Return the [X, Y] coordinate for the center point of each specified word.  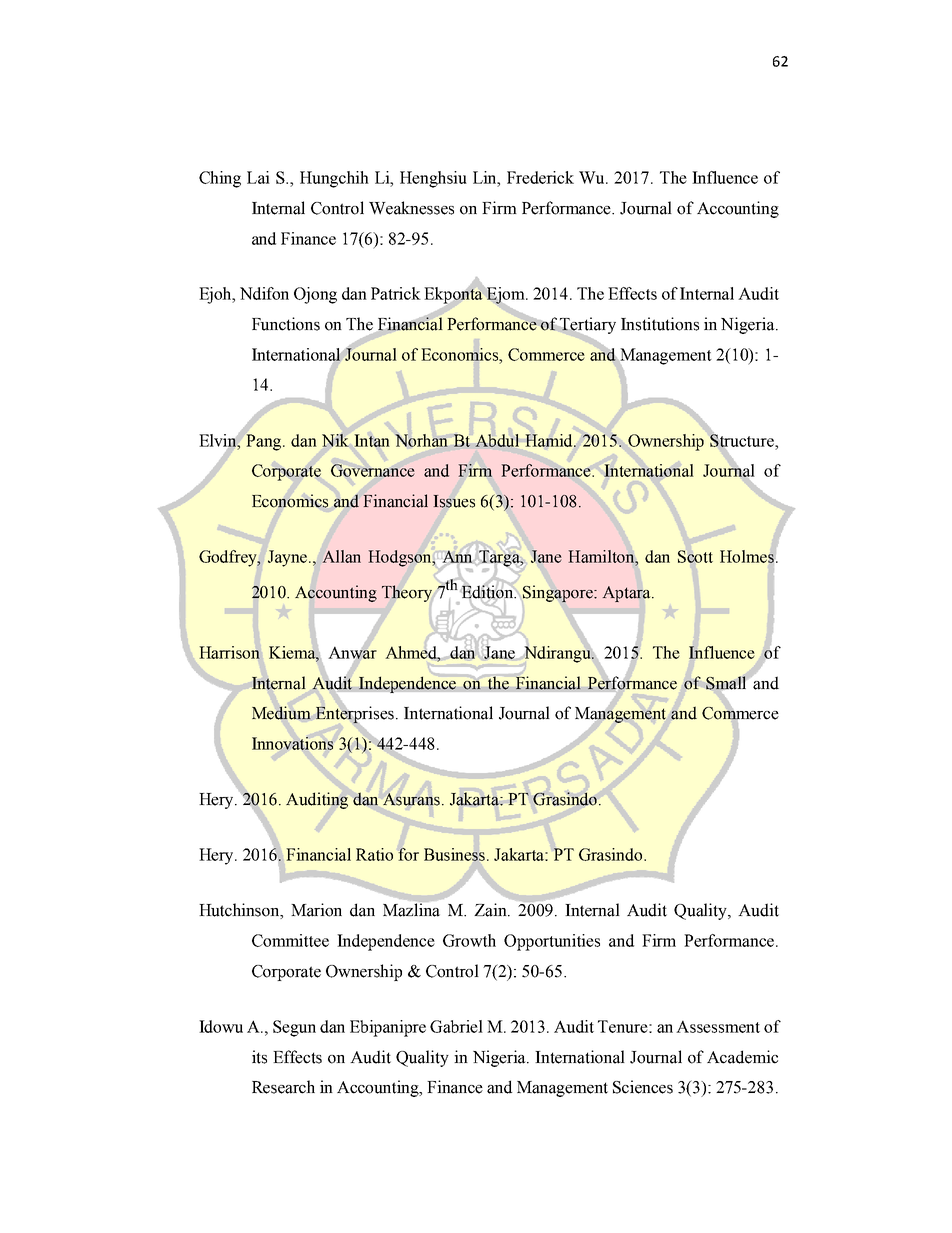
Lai [258, 177]
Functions [286, 324]
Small [726, 683]
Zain [491, 910]
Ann [457, 556]
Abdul [497, 440]
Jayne [289, 558]
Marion [316, 910]
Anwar [352, 652]
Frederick [540, 177]
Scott [695, 556]
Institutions [660, 324]
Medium [281, 713]
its [259, 1057]
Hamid [550, 440]
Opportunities [552, 942]
